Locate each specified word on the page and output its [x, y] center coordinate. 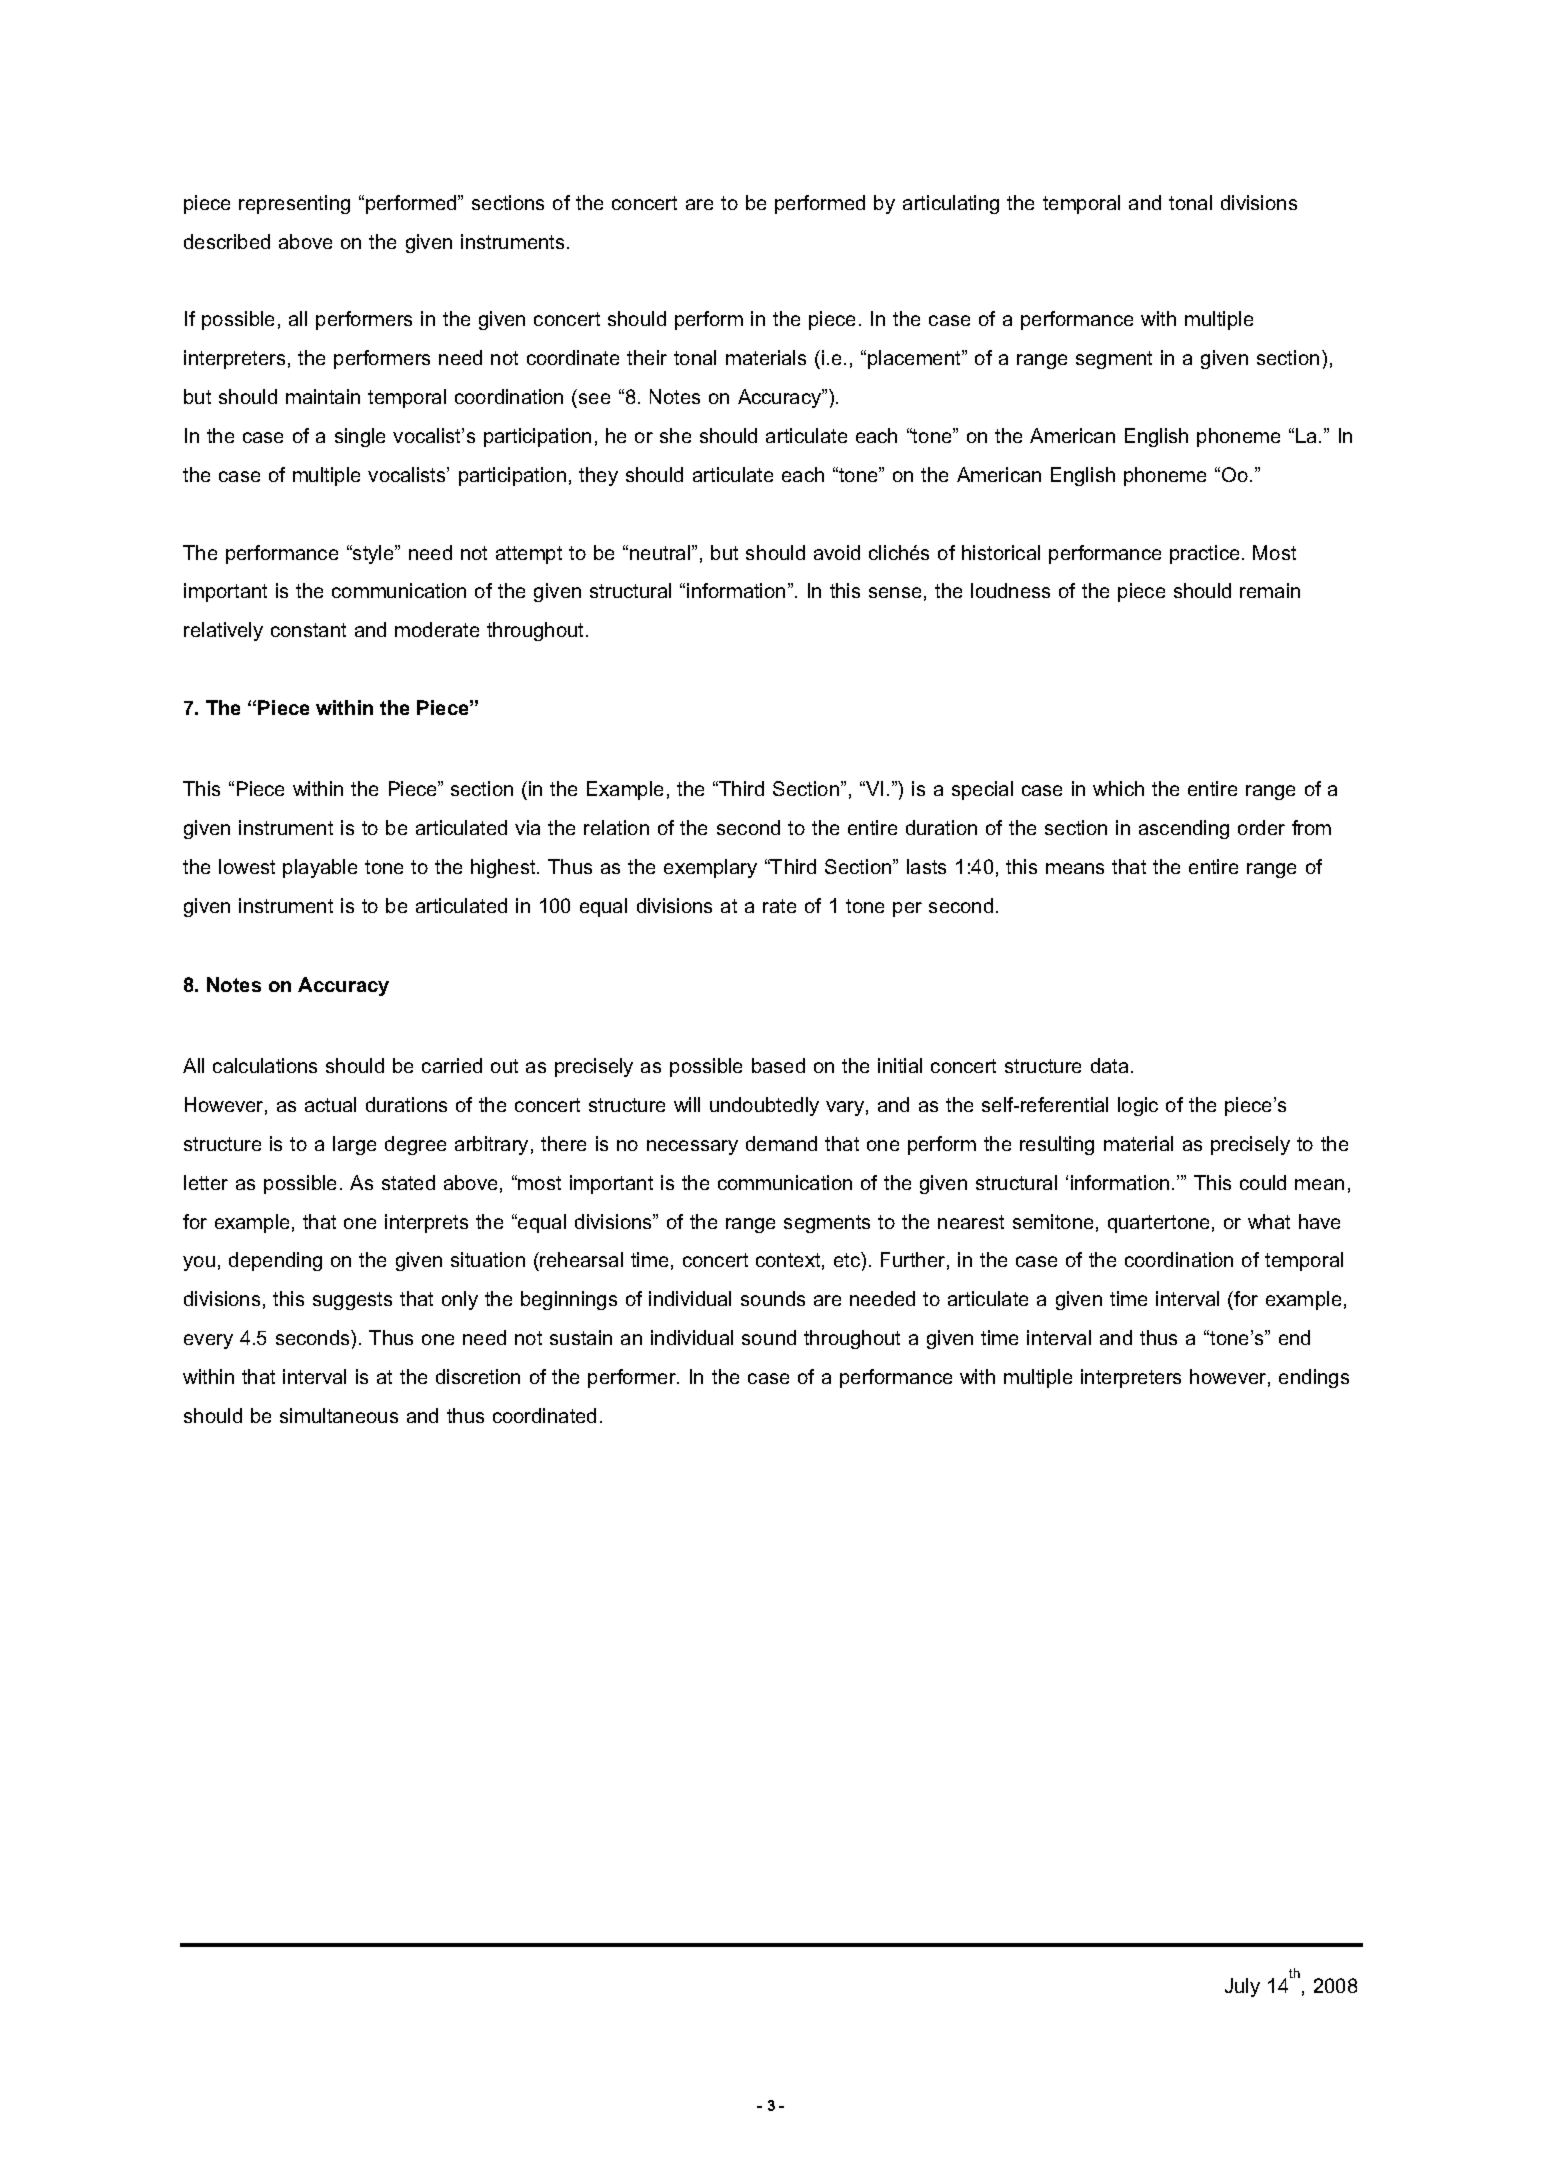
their [647, 357]
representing [294, 204]
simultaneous [339, 1415]
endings [1314, 1378]
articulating [951, 204]
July [1242, 1987]
